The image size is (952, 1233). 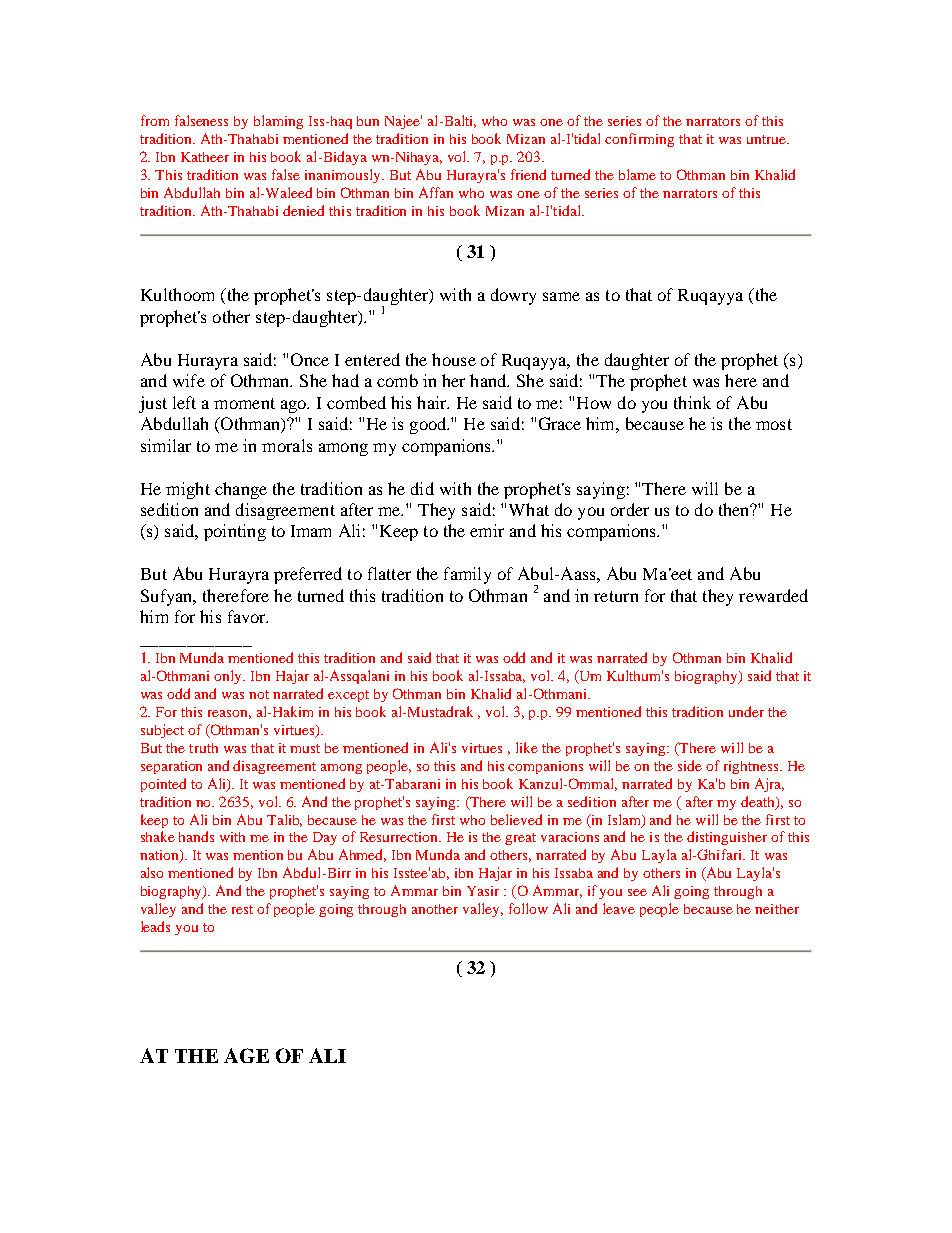 What do you see at coordinates (246, 1055) in the screenshot?
I see `AGE` at bounding box center [246, 1055].
